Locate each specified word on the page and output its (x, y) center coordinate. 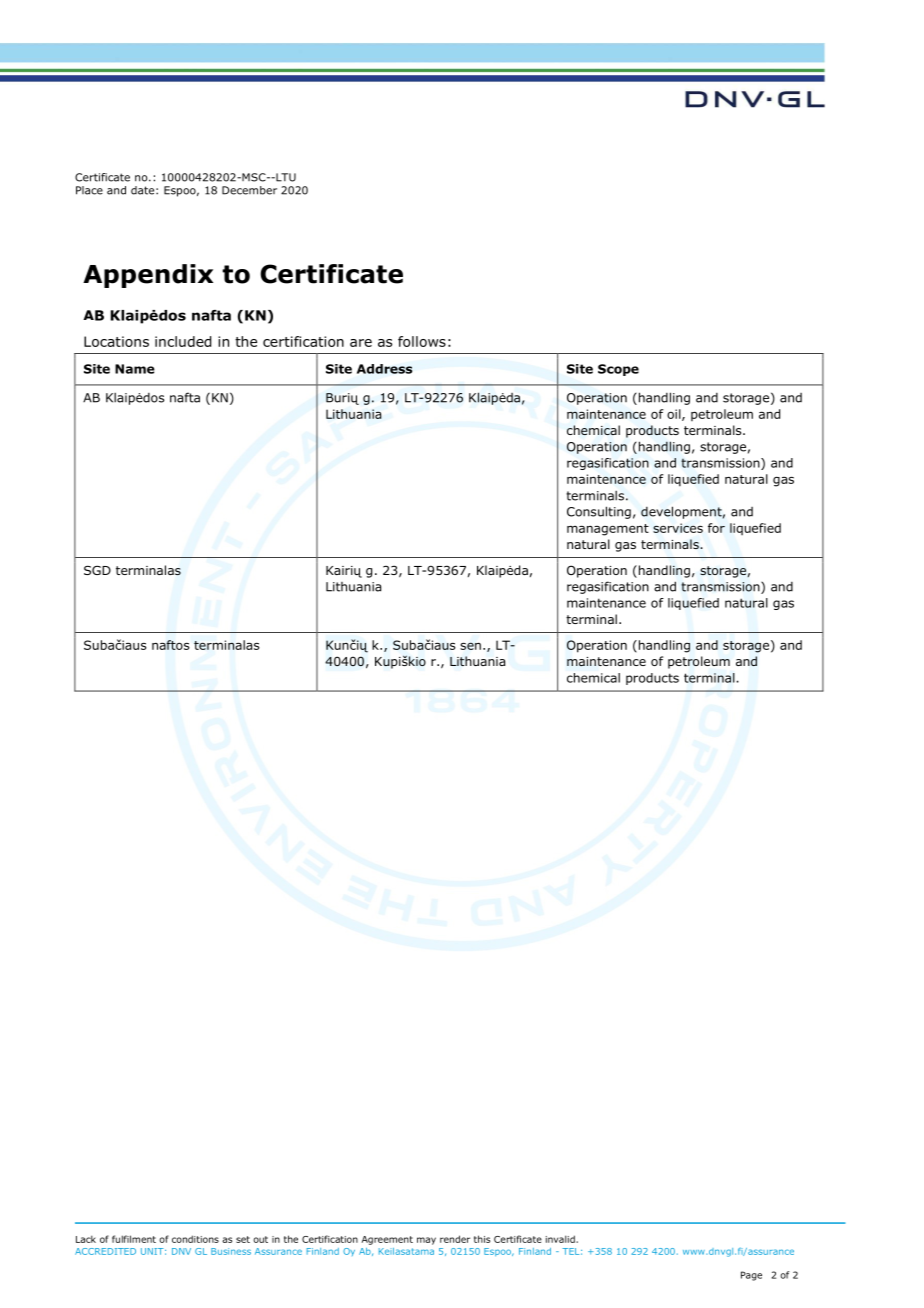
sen (470, 646)
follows (422, 341)
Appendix (148, 276)
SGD (97, 570)
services (678, 528)
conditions (195, 1239)
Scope (618, 370)
